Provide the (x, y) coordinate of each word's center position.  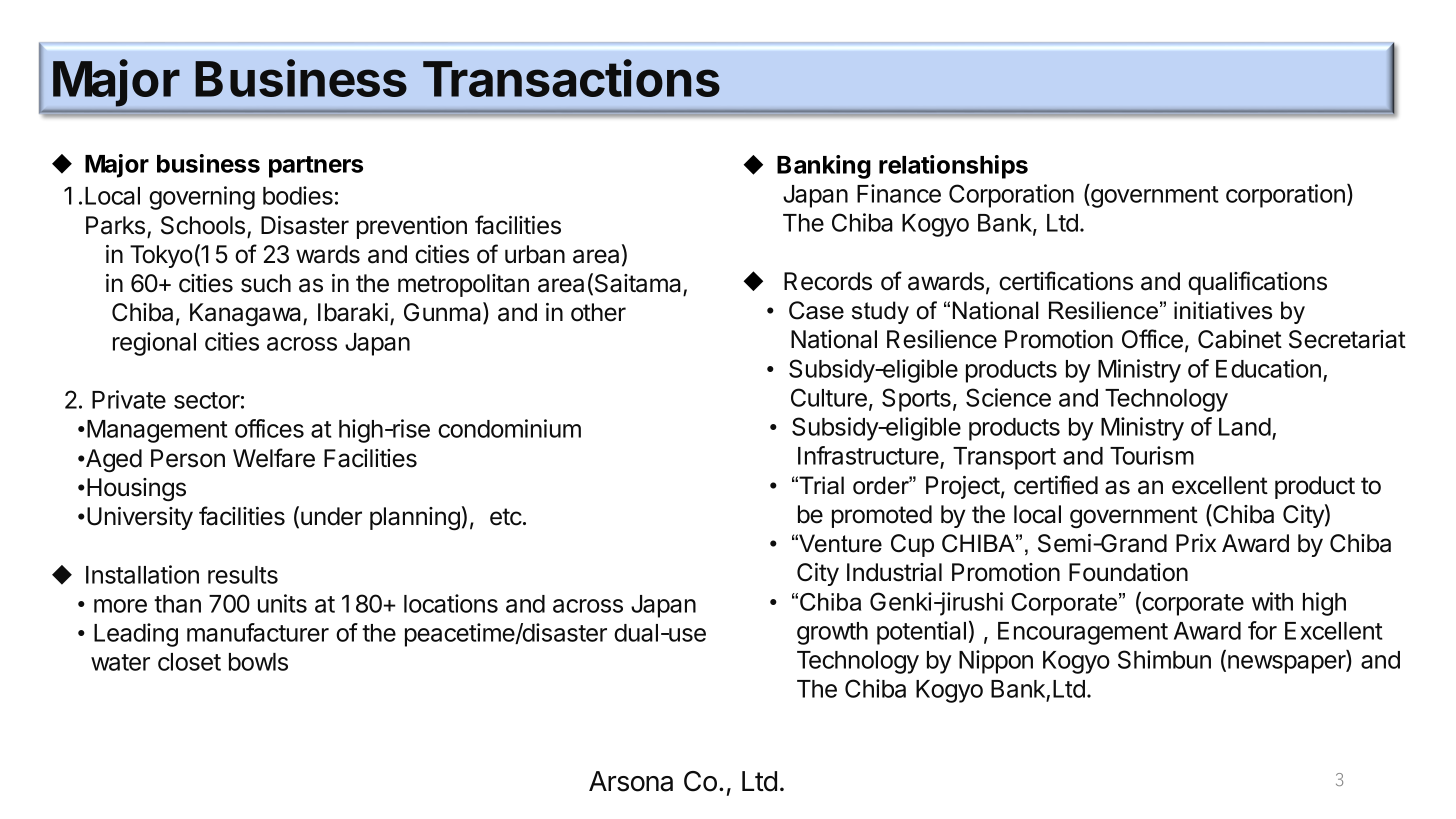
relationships (953, 167)
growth (832, 633)
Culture (829, 397)
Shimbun (1164, 659)
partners (316, 167)
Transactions (571, 78)
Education (1268, 368)
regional (154, 344)
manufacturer (258, 632)
